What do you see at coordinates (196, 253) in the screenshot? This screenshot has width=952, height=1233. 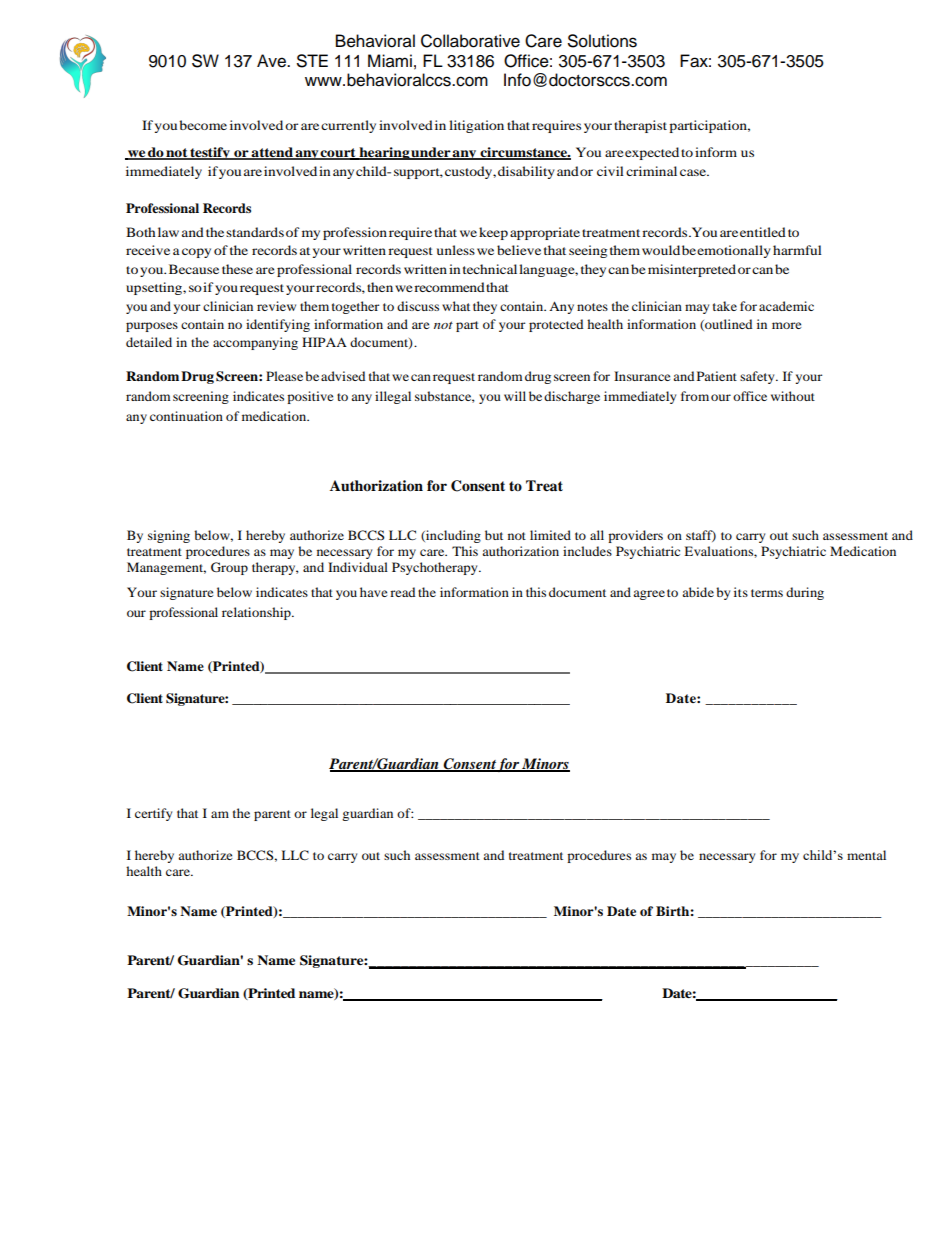 I see `copy` at bounding box center [196, 253].
